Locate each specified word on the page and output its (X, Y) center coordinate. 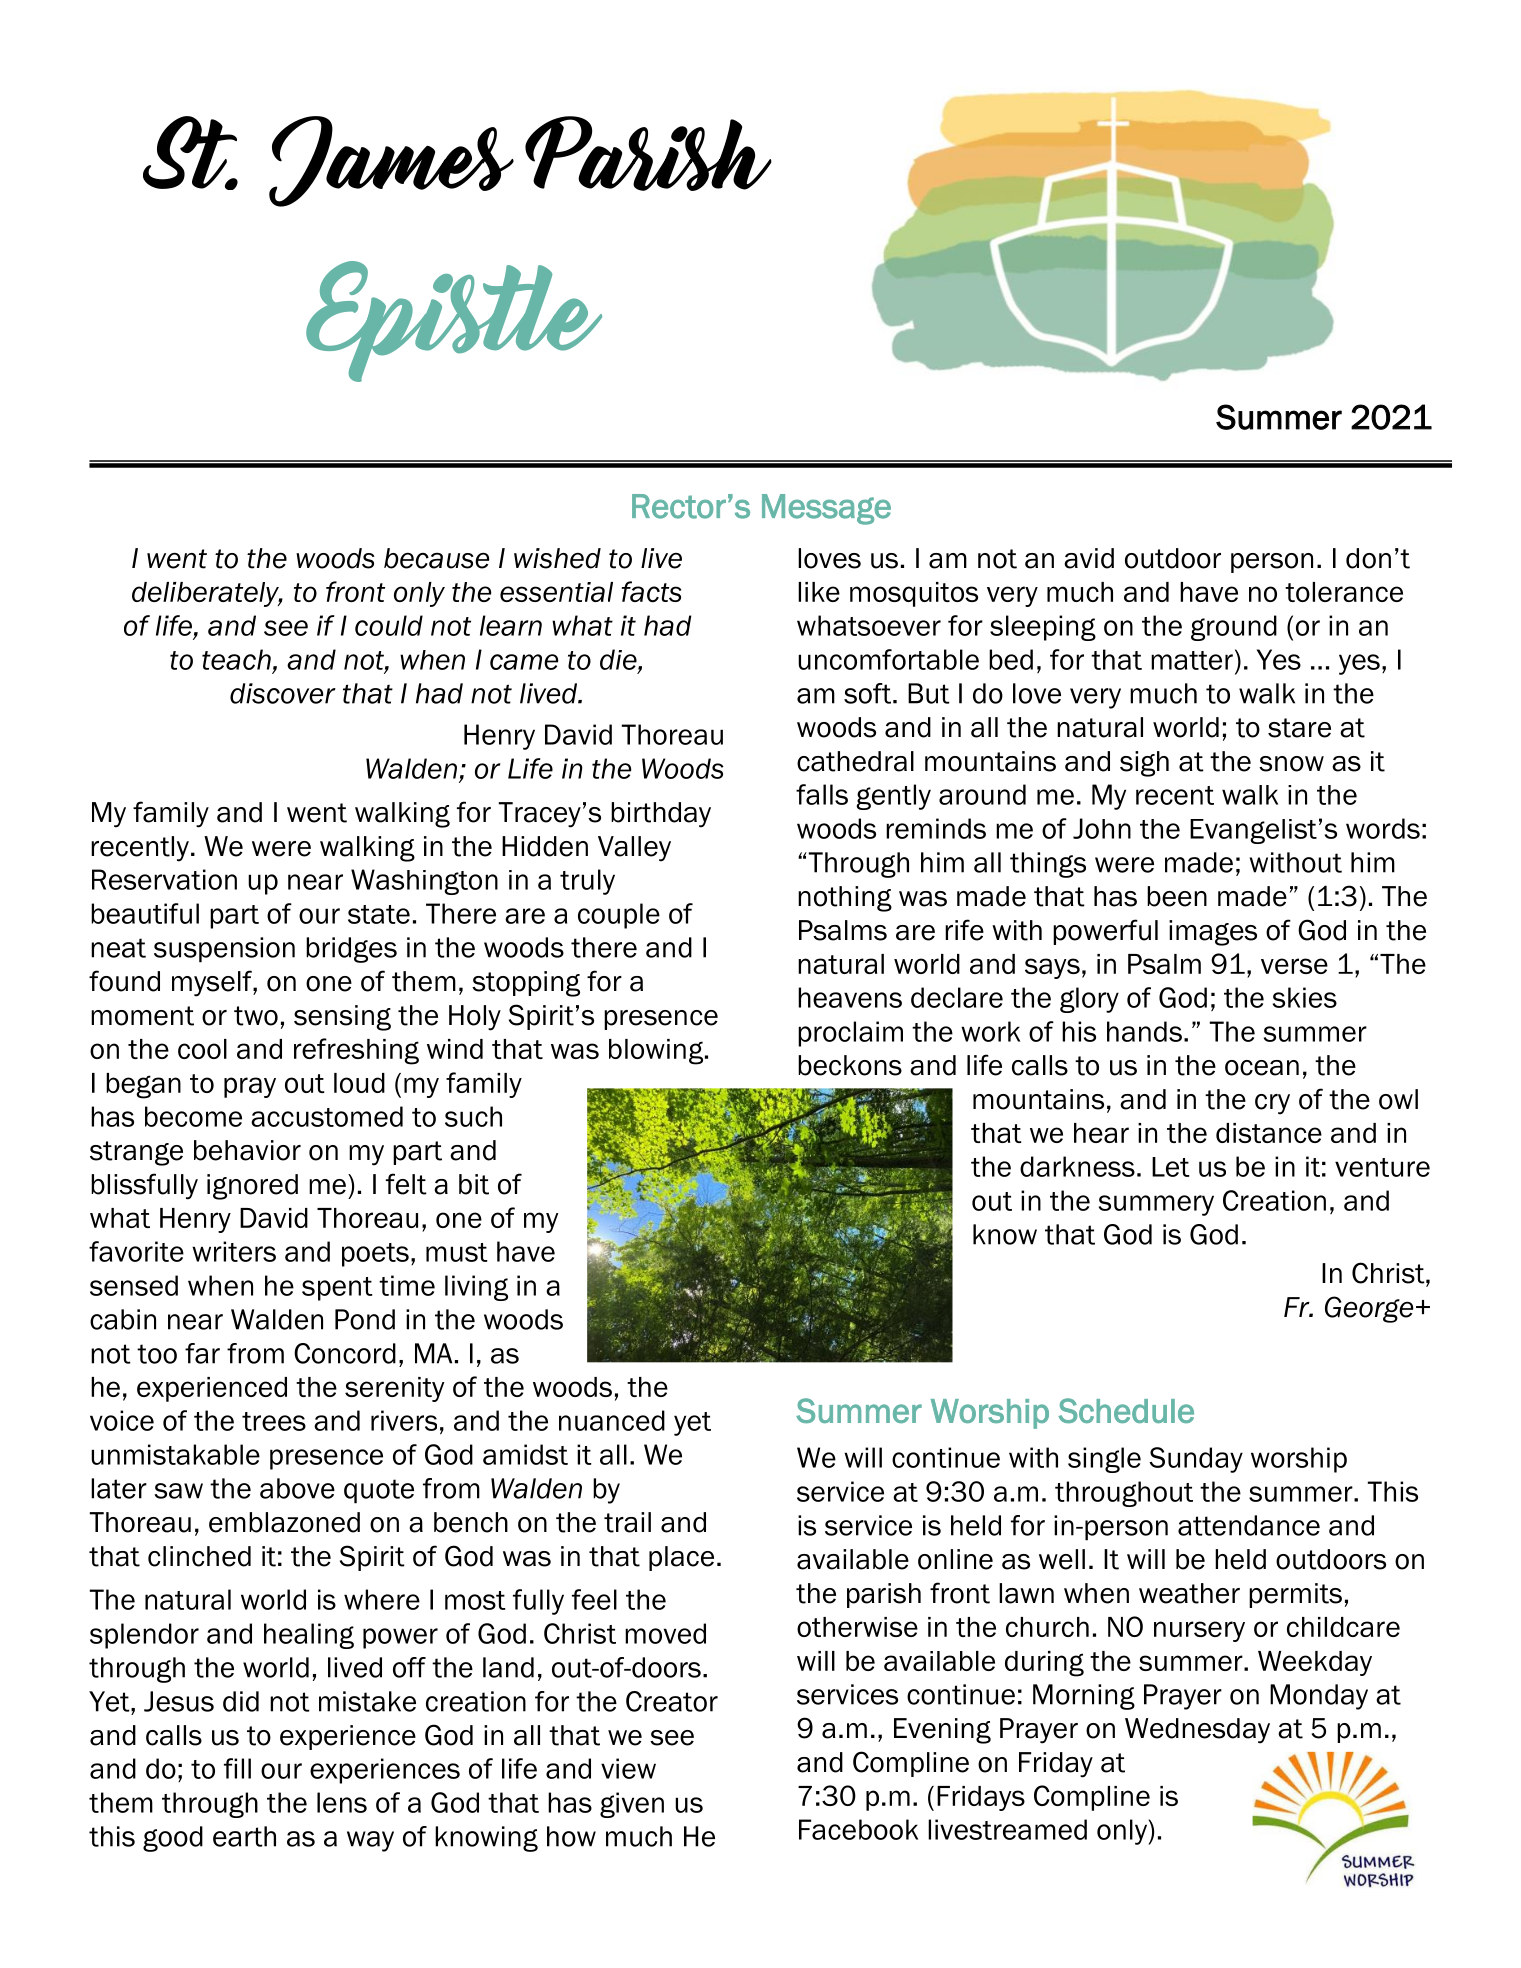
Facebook (858, 1829)
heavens (850, 997)
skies (1305, 997)
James (391, 161)
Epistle (454, 321)
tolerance (1344, 592)
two (256, 1016)
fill (237, 1768)
